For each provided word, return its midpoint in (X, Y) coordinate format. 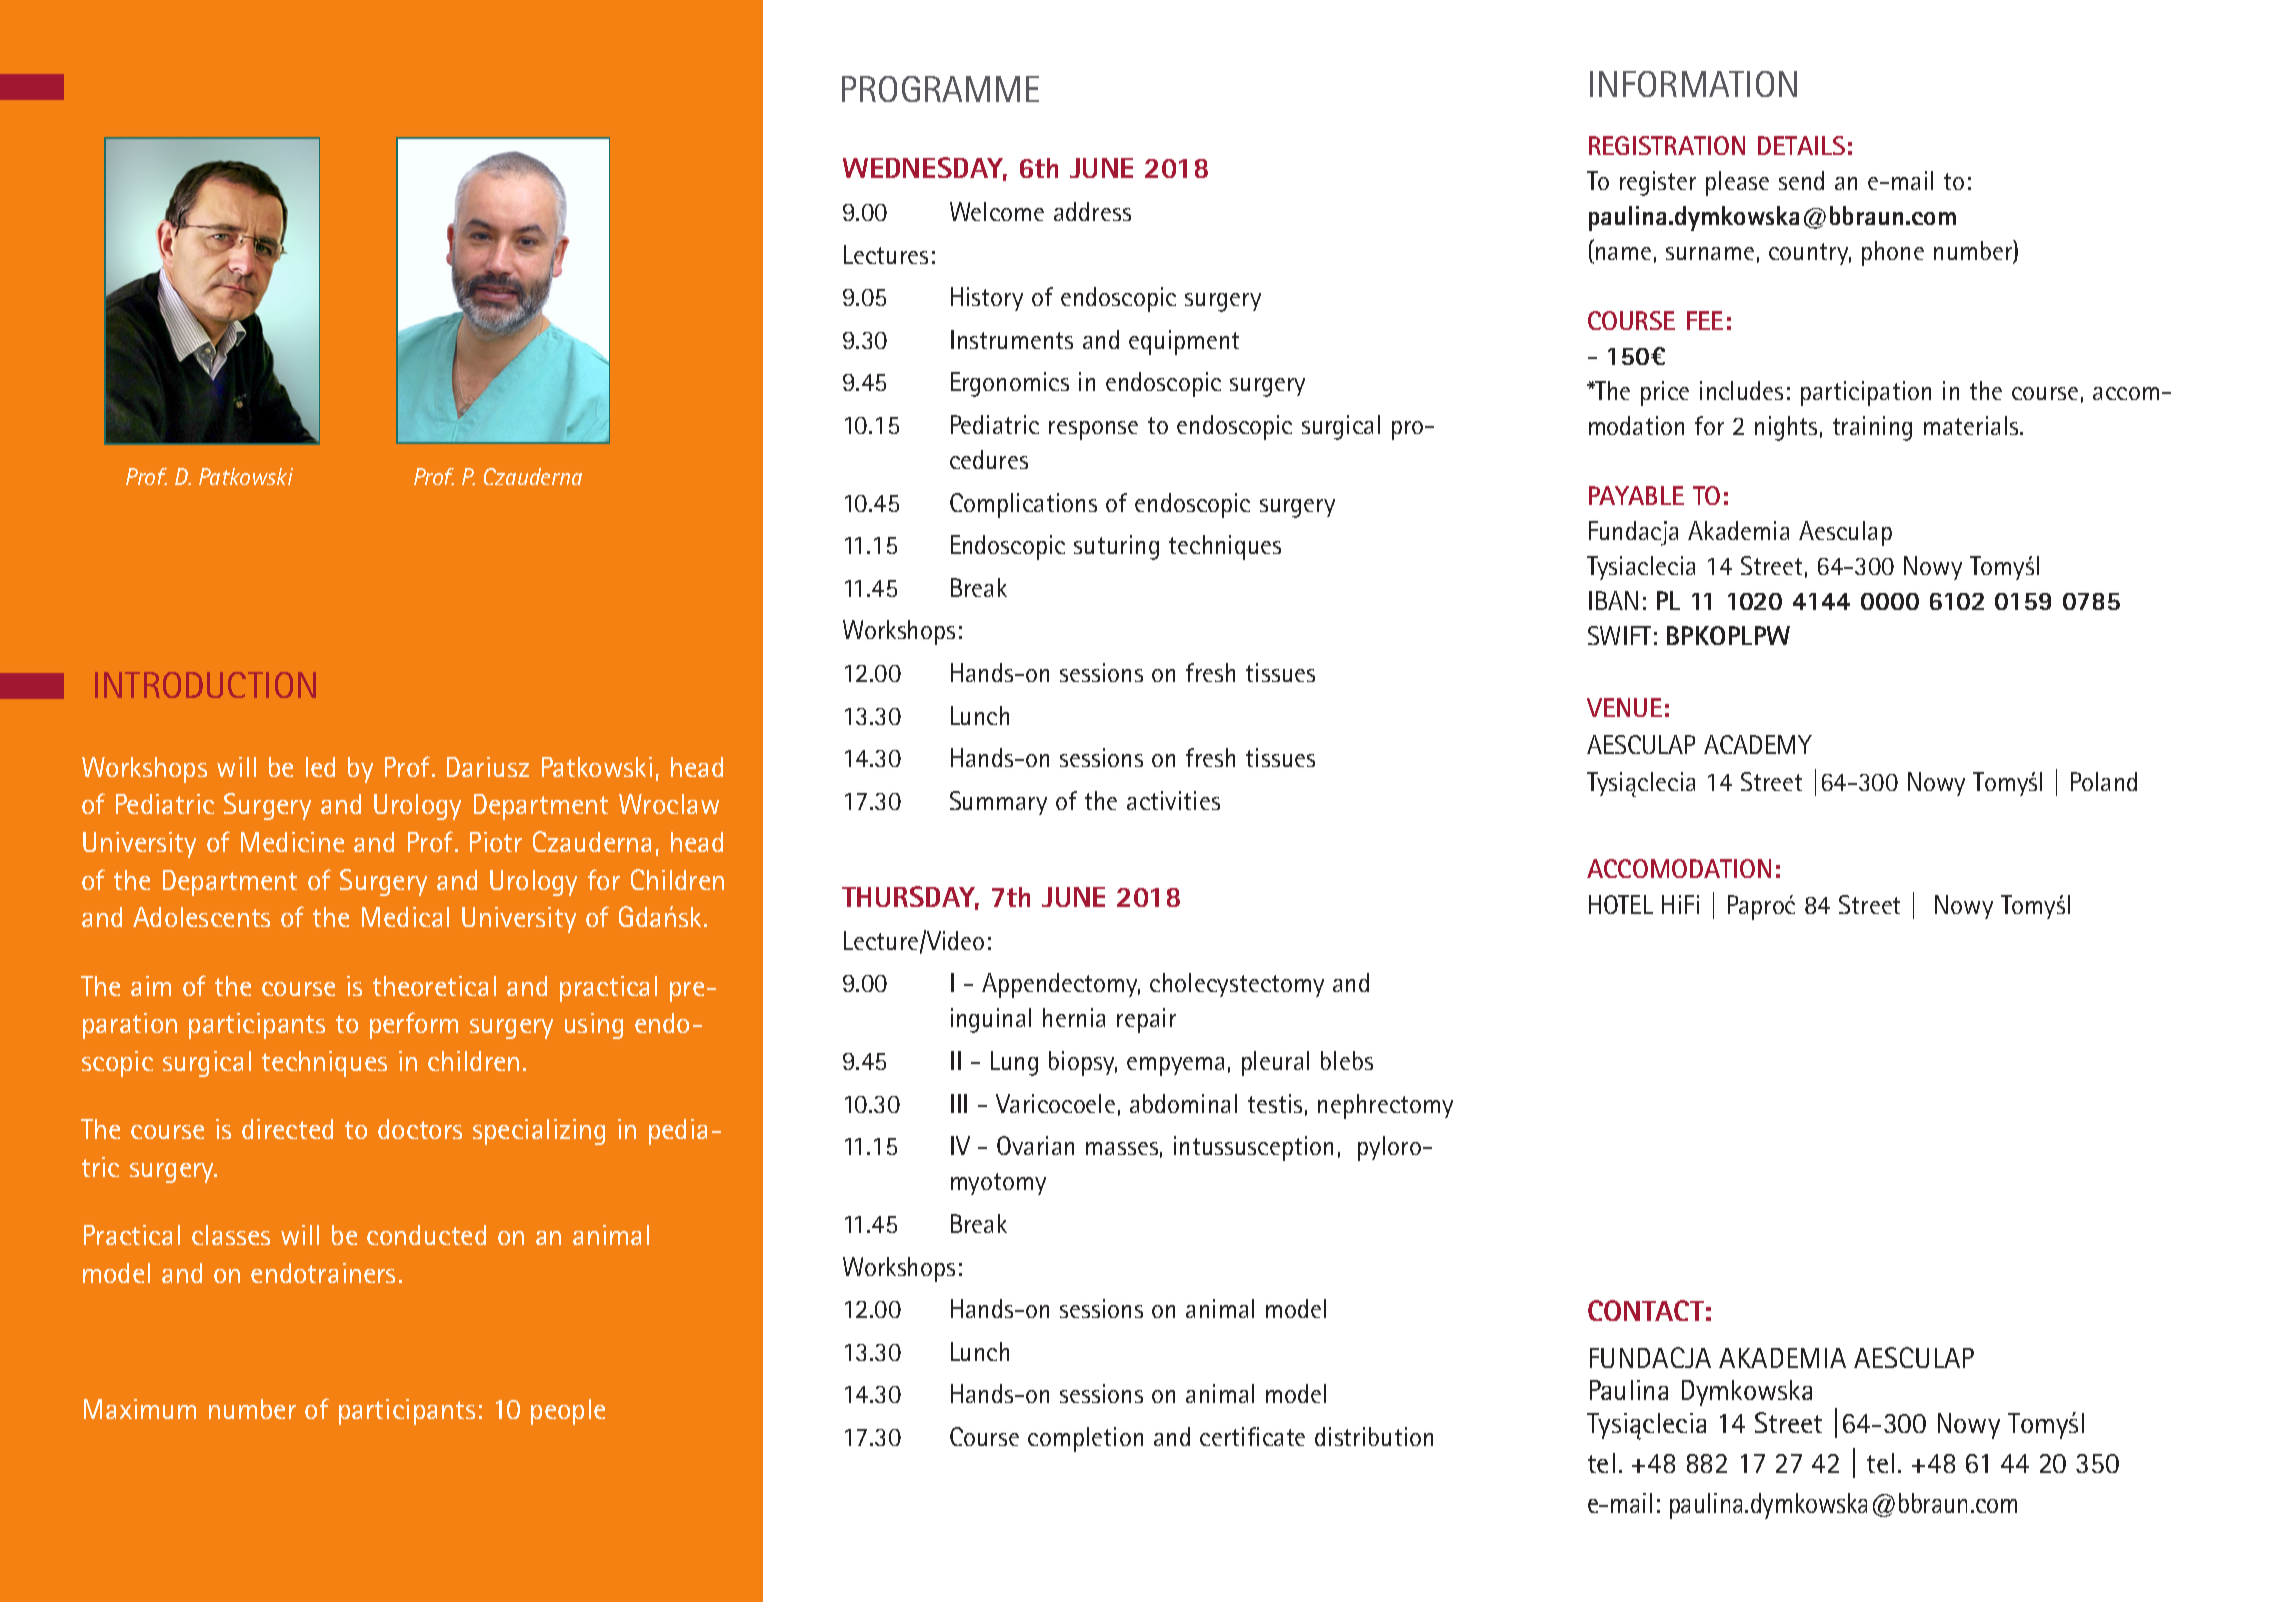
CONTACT (1646, 1310)
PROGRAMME (940, 89)
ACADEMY (1758, 744)
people (568, 1412)
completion (1085, 1439)
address (1092, 211)
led (320, 767)
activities (1173, 800)
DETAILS (1801, 145)
